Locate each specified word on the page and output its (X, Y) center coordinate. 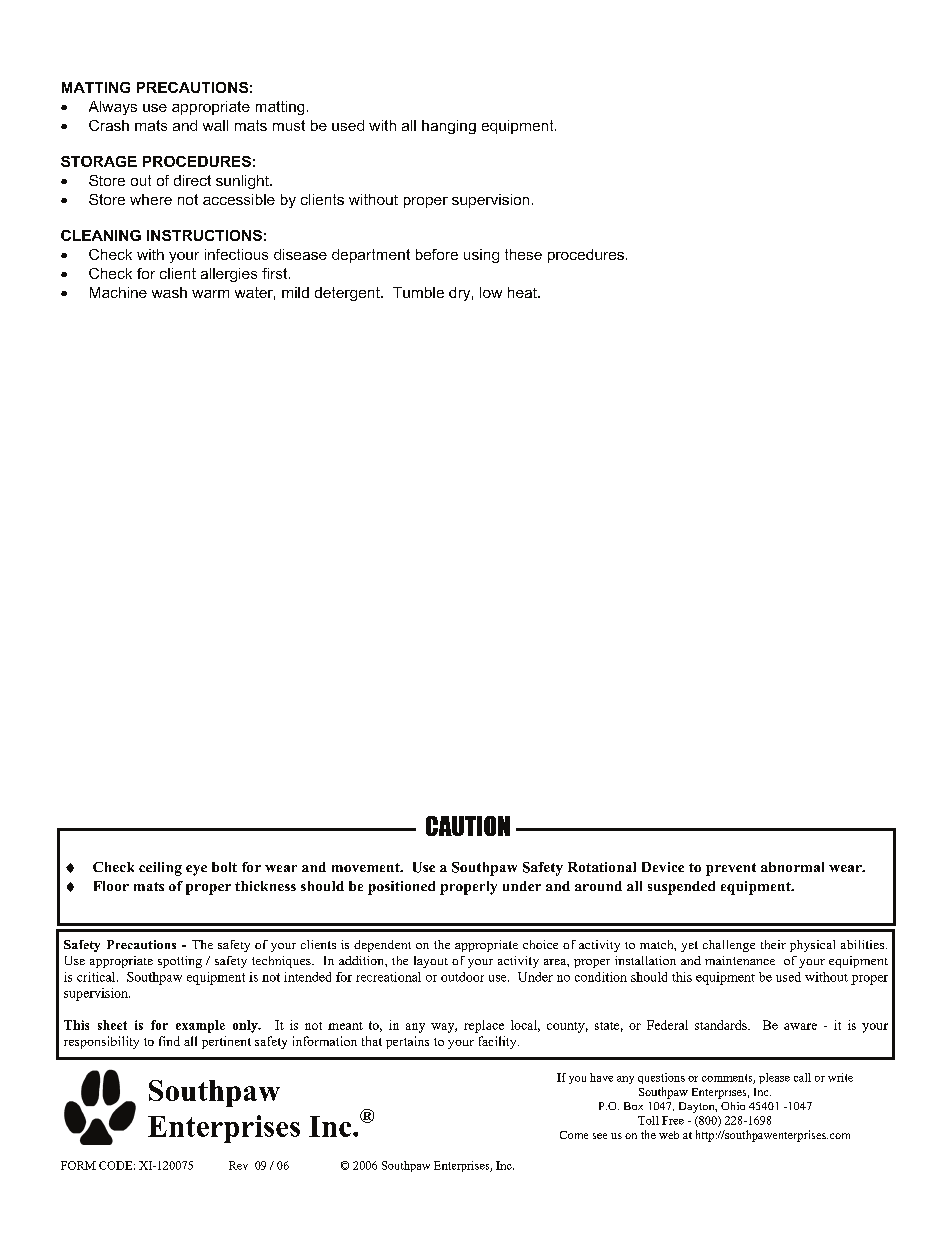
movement (367, 867)
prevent (731, 869)
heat (523, 292)
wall (215, 125)
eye (196, 870)
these (523, 254)
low (491, 292)
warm (210, 294)
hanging (449, 127)
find (169, 1041)
